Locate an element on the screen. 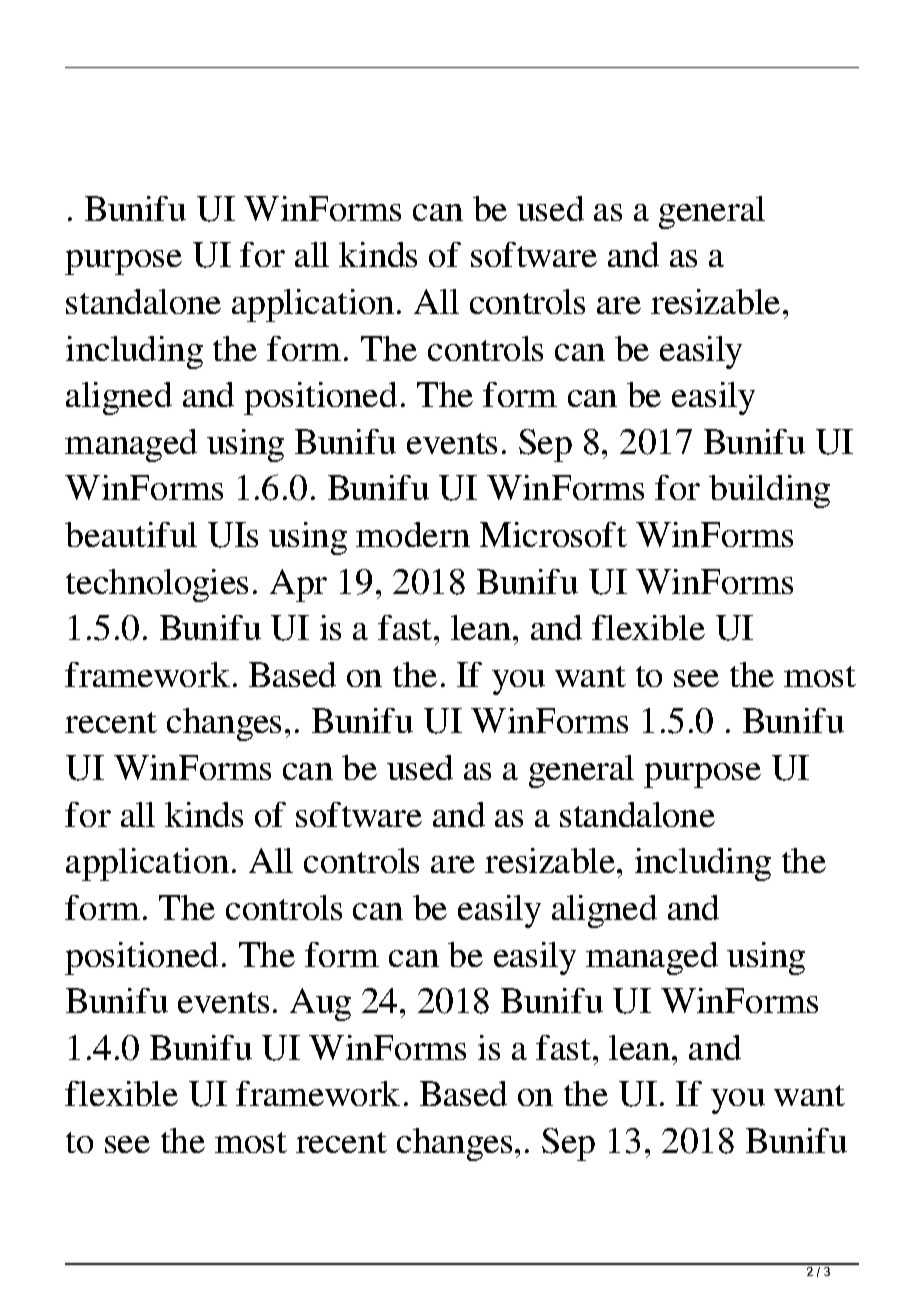  modern is located at coordinates (413, 534).
